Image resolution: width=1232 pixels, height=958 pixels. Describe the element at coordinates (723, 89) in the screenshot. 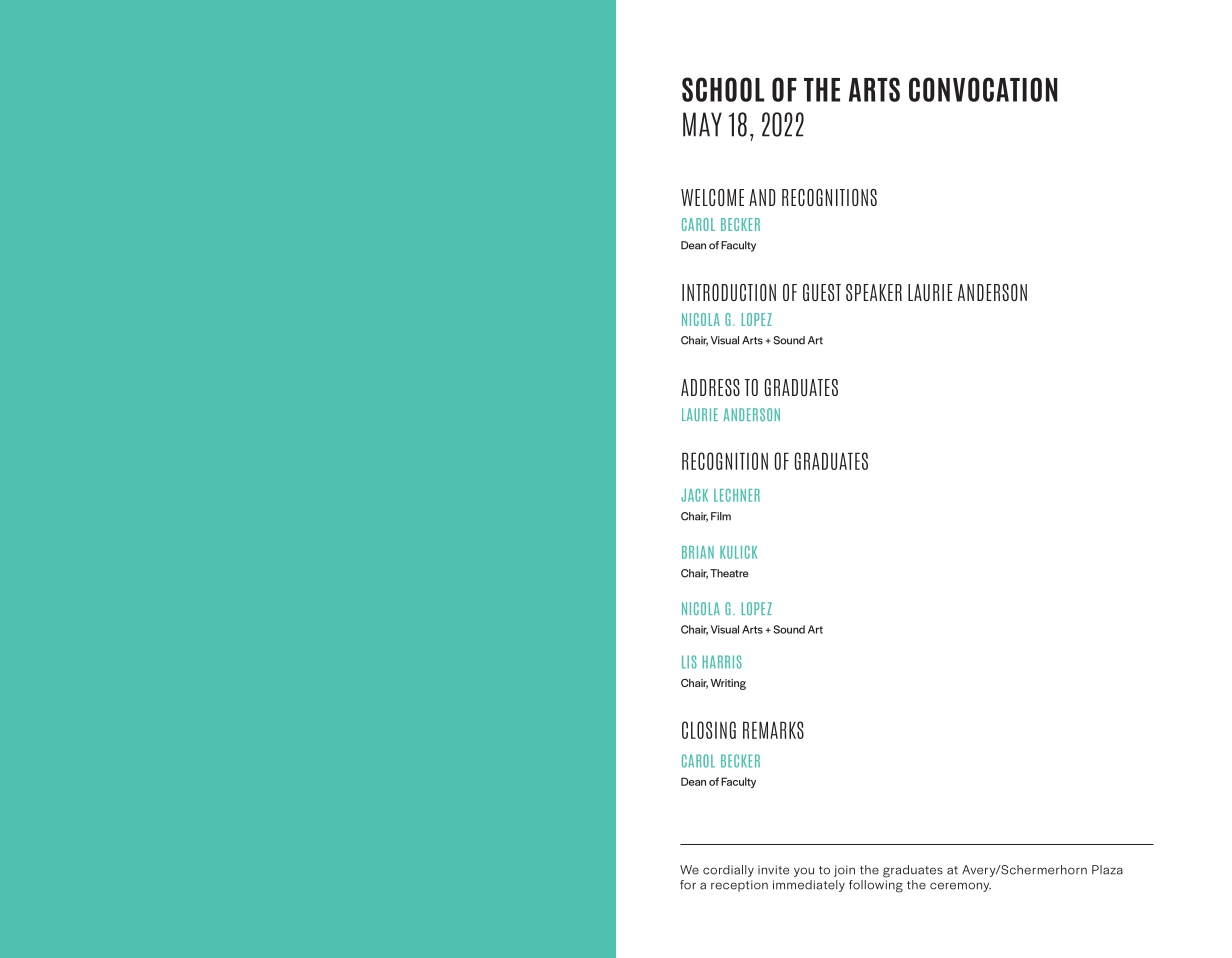

I see `SCHOOL` at that location.
